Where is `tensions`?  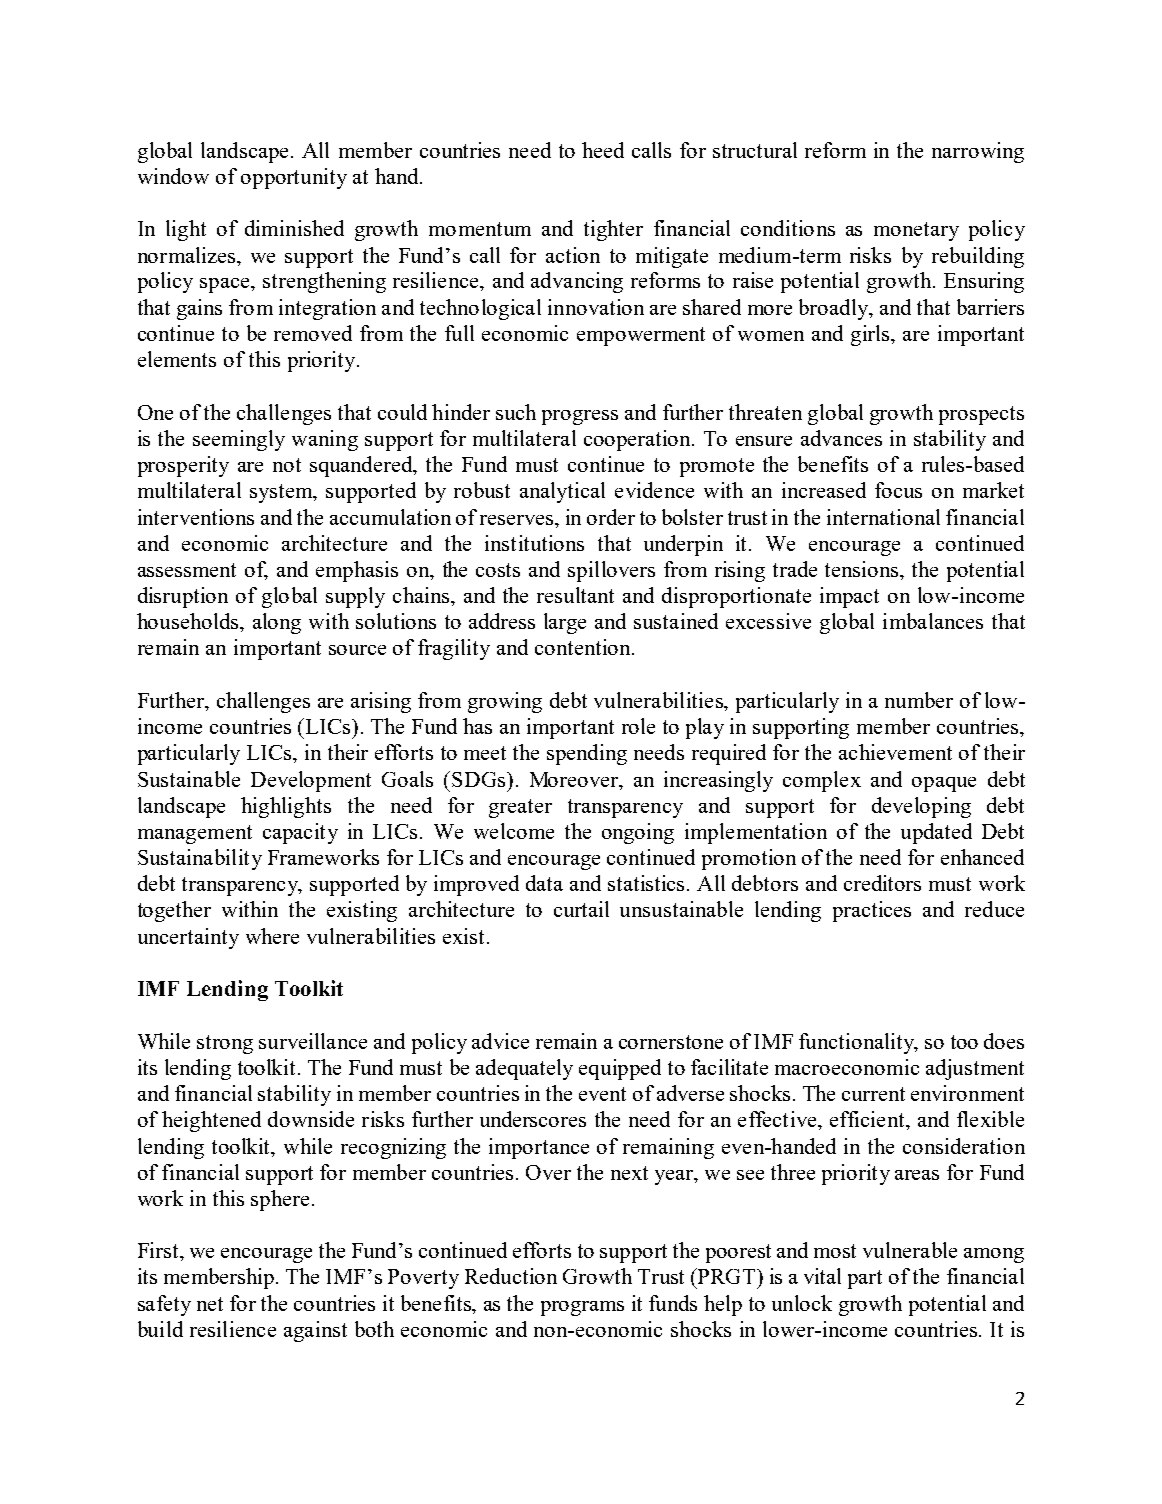
tensions is located at coordinates (861, 569).
